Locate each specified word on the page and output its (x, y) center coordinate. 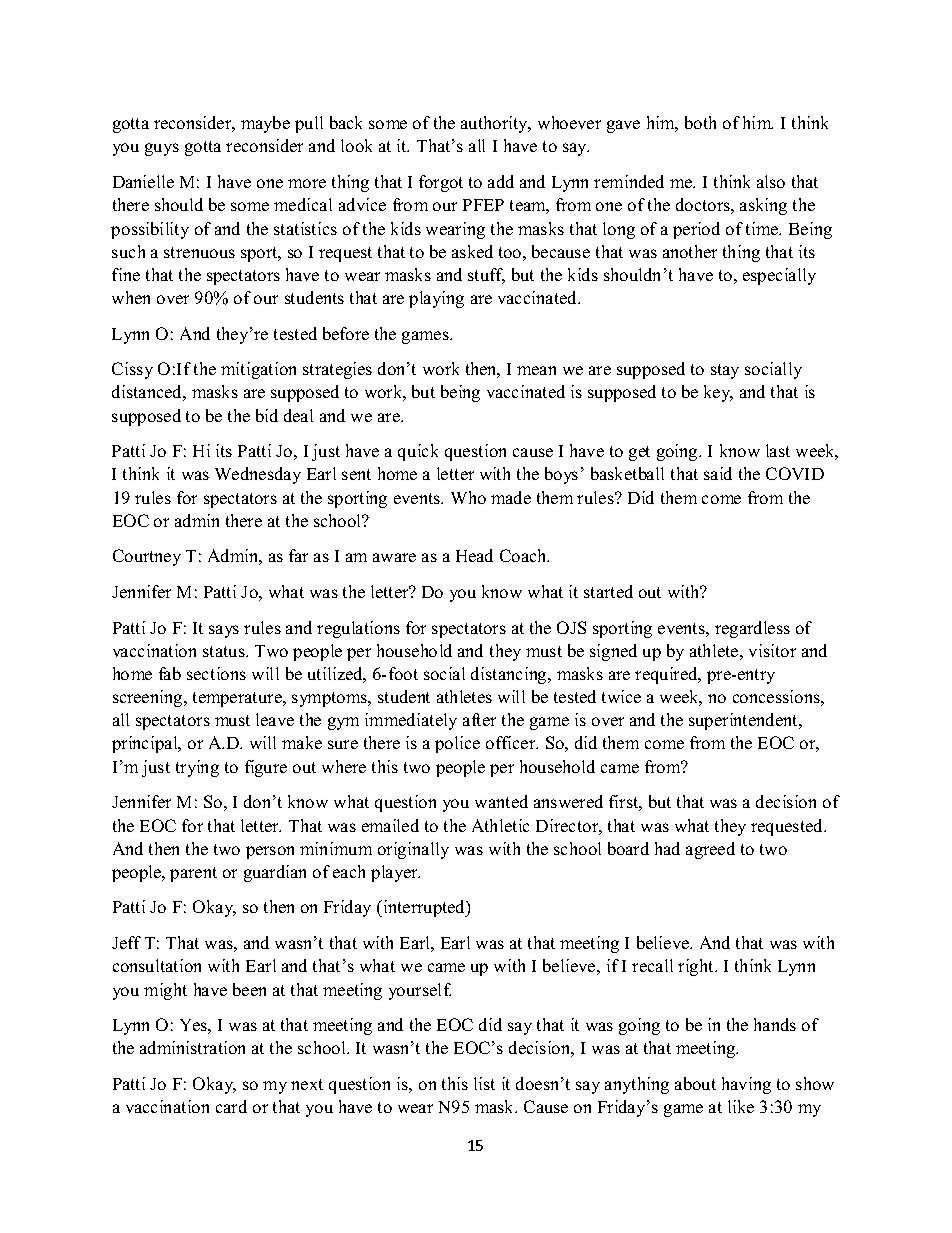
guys (162, 149)
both (700, 122)
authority (496, 124)
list (484, 1083)
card (231, 1106)
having (746, 1085)
